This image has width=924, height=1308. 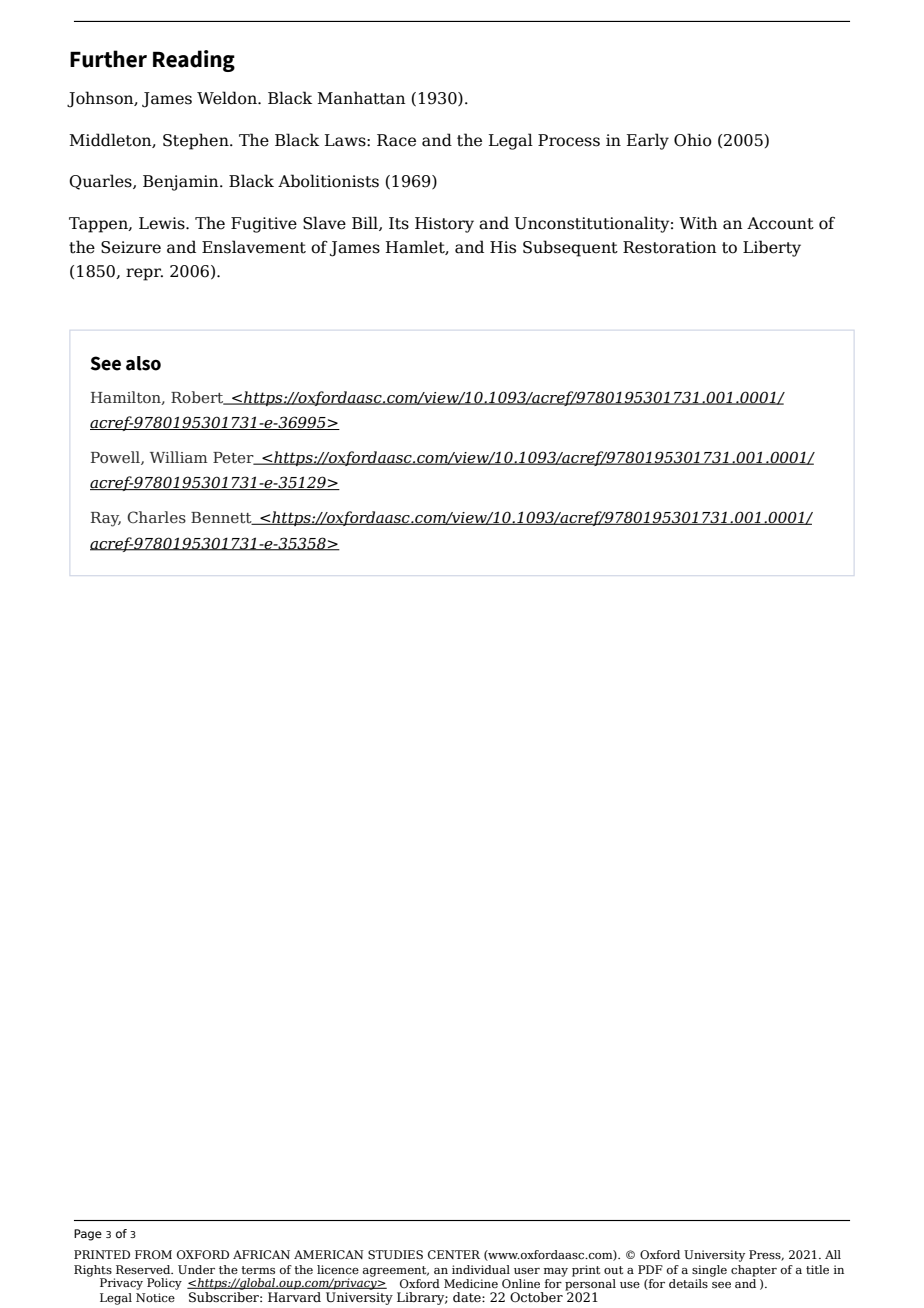 What do you see at coordinates (196, 1269) in the image?
I see `Under` at bounding box center [196, 1269].
